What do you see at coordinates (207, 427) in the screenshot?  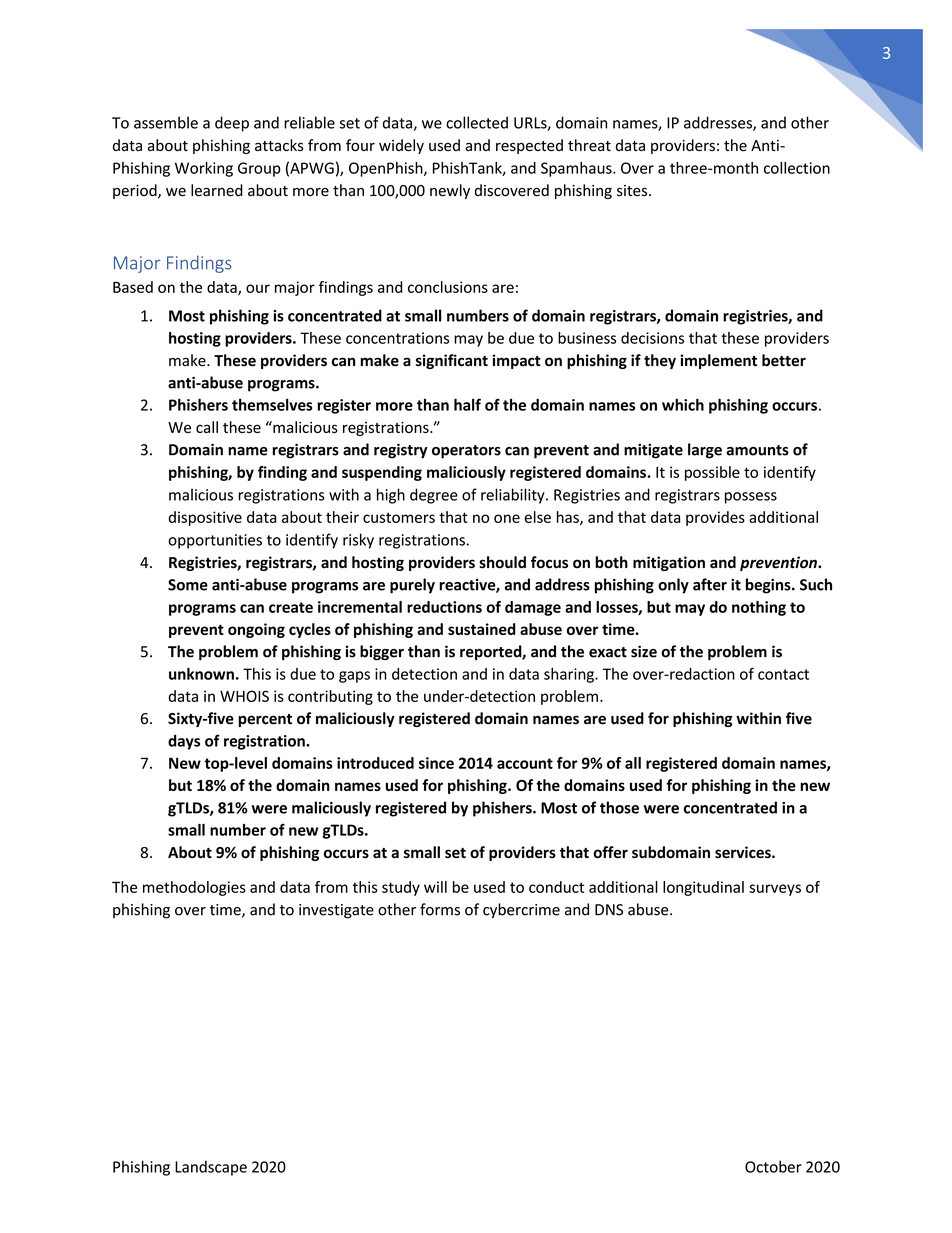 I see `call` at bounding box center [207, 427].
